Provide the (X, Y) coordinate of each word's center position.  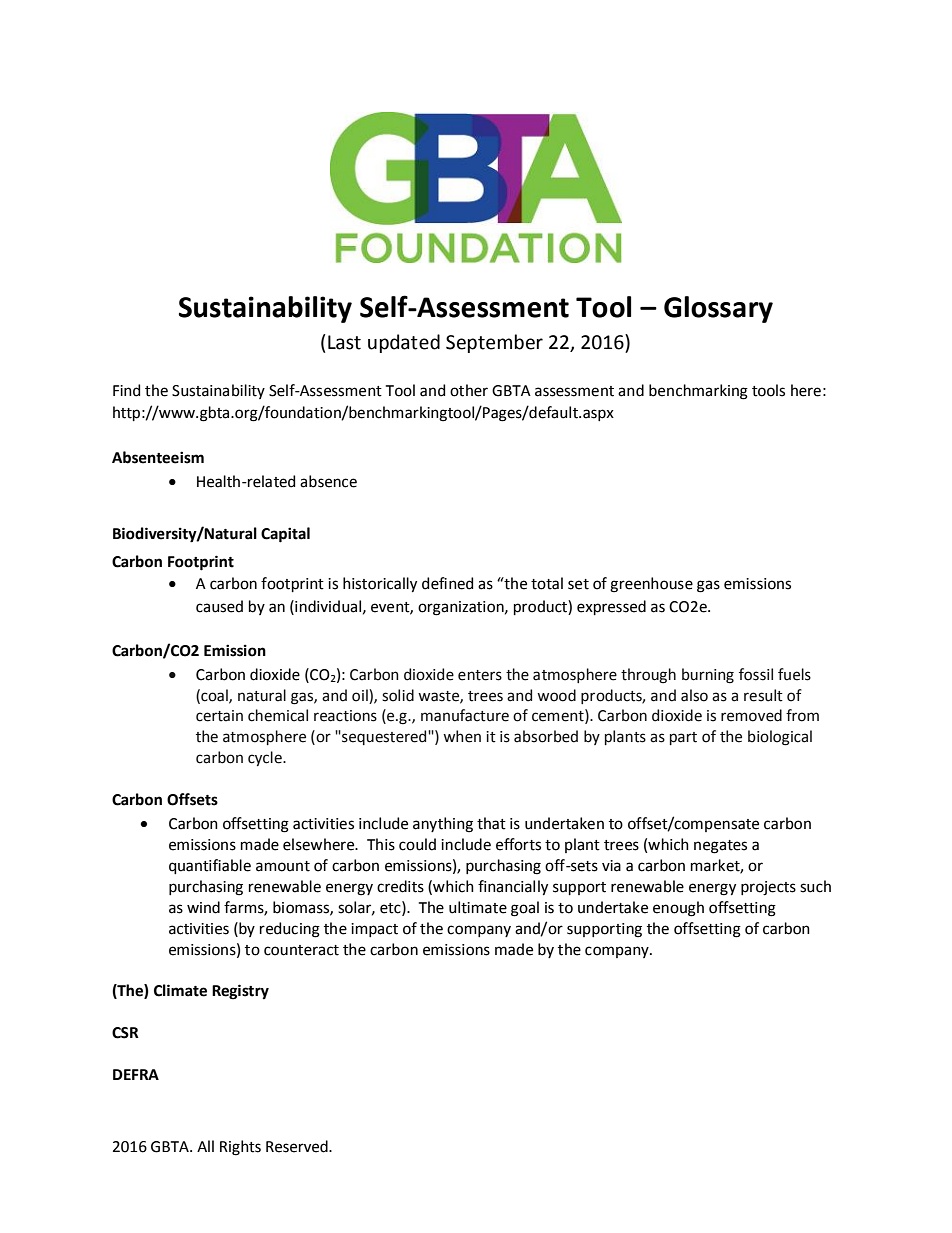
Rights (240, 1148)
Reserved (298, 1146)
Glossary (718, 309)
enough (678, 909)
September (494, 343)
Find (126, 390)
